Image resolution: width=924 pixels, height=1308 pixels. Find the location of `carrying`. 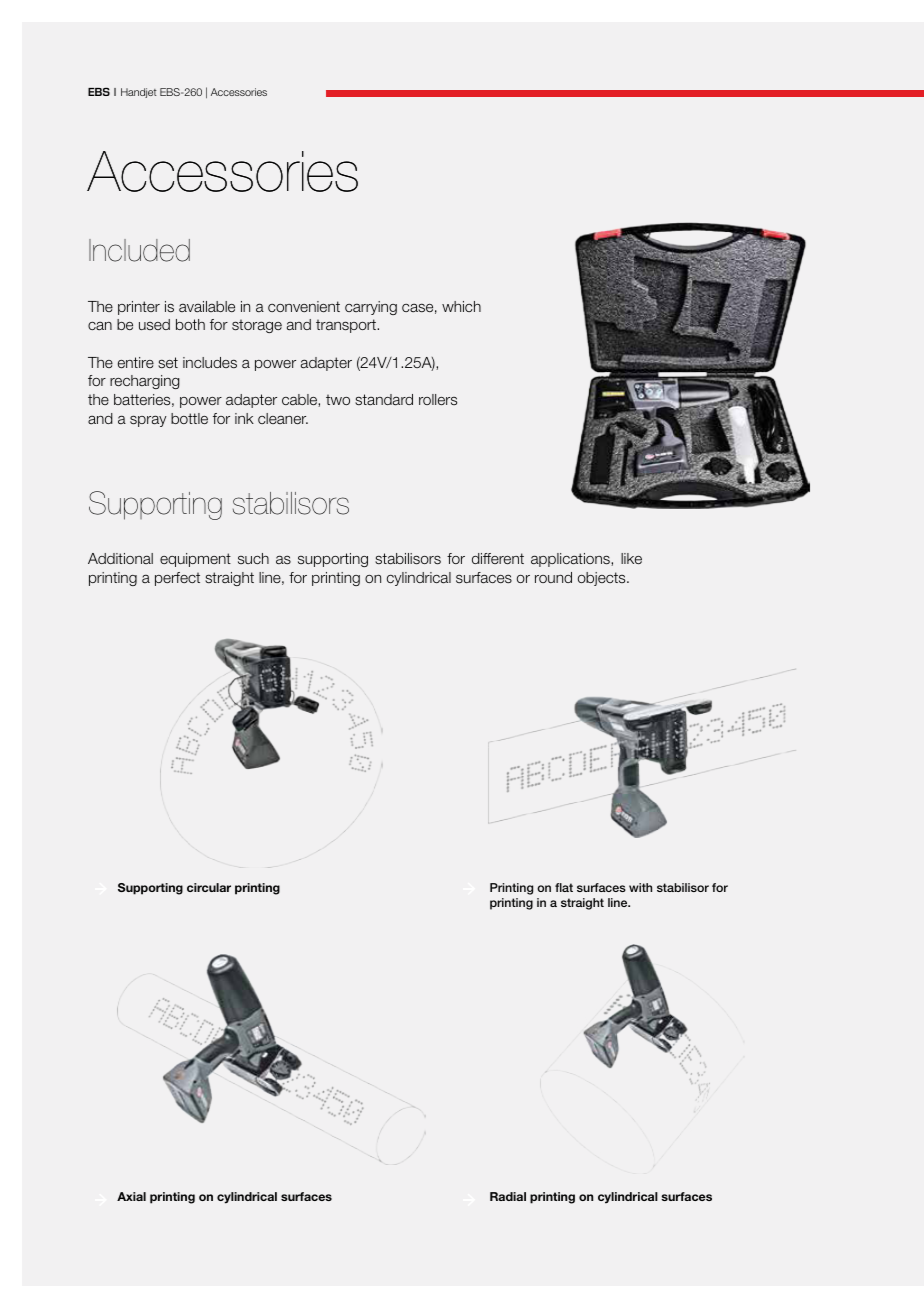

carrying is located at coordinates (371, 308).
